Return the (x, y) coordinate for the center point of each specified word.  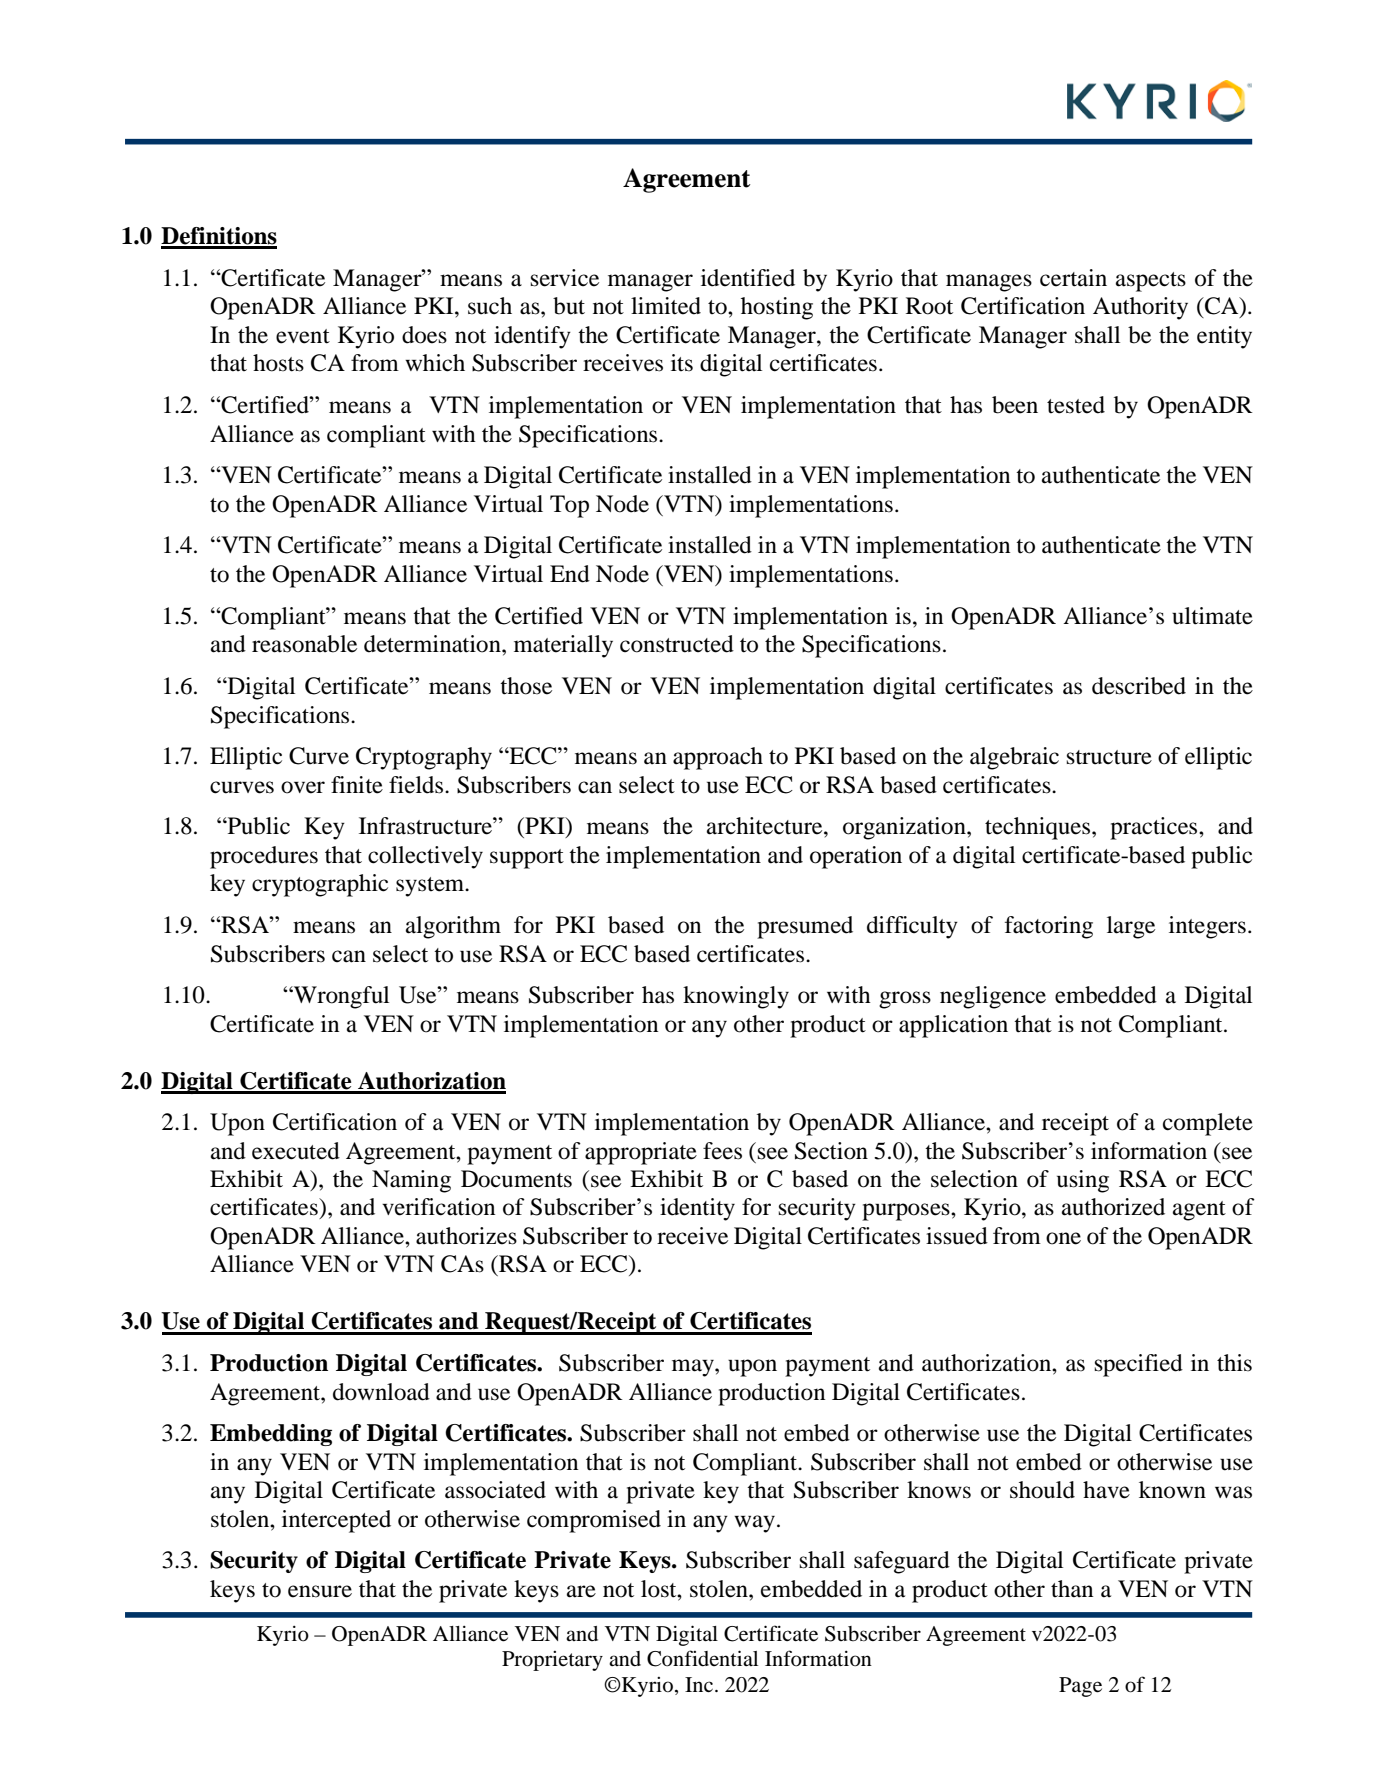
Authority (1140, 308)
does (424, 335)
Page (1080, 1687)
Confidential (702, 1658)
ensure (320, 1591)
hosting (777, 308)
